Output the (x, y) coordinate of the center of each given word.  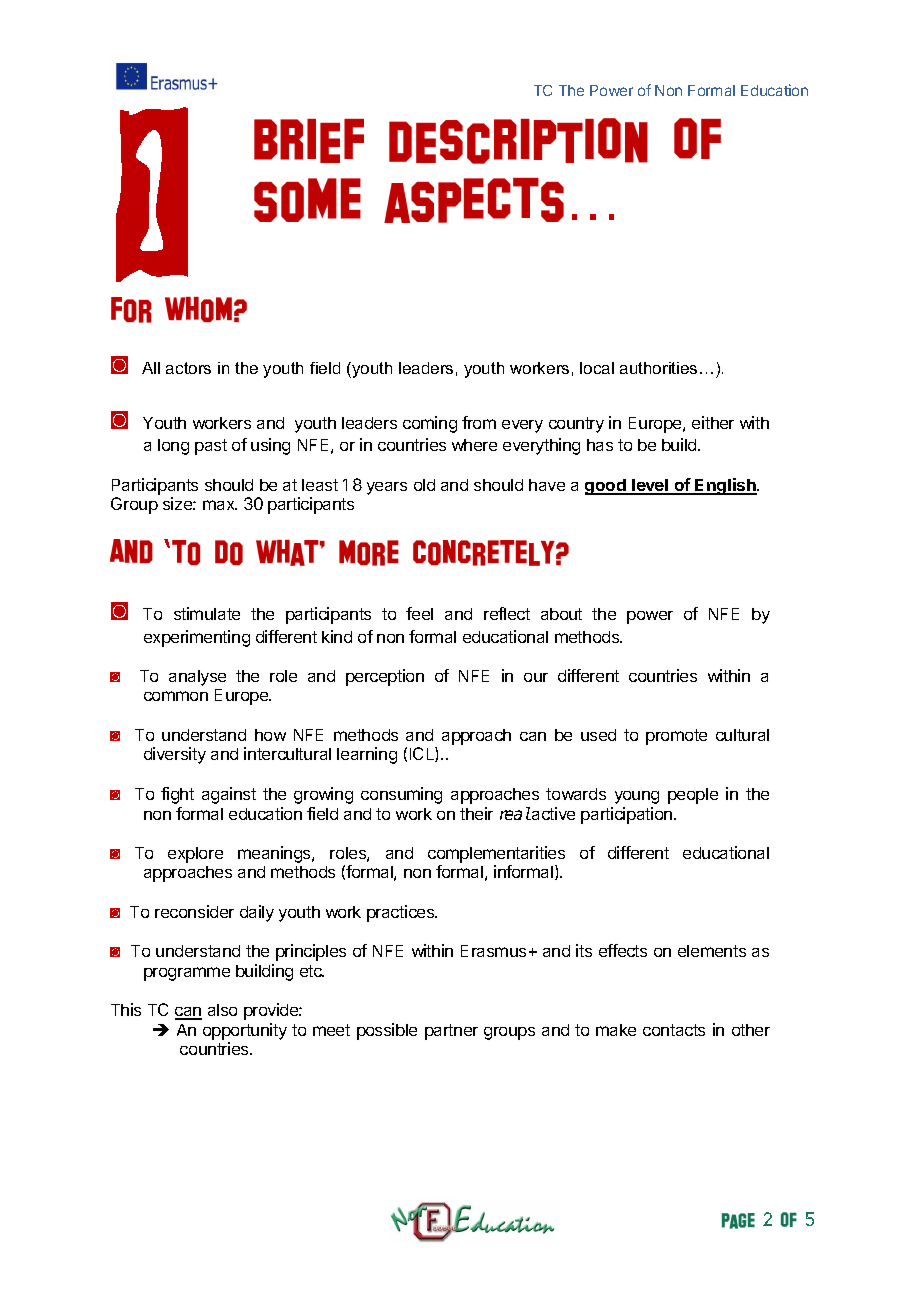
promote (676, 737)
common (176, 696)
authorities (658, 368)
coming (430, 424)
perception (385, 677)
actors (188, 368)
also (222, 1010)
